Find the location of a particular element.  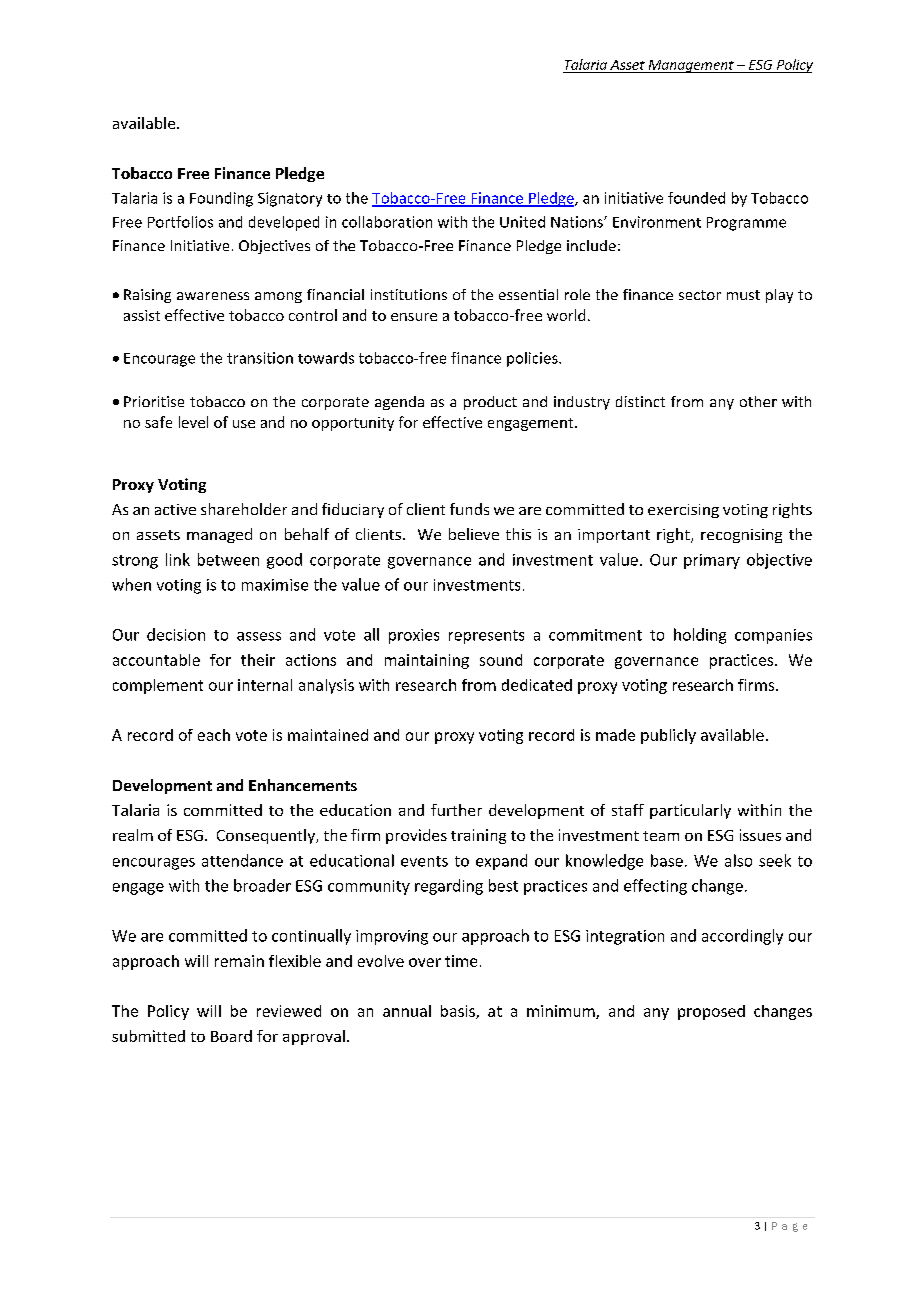

basis is located at coordinates (459, 1012).
